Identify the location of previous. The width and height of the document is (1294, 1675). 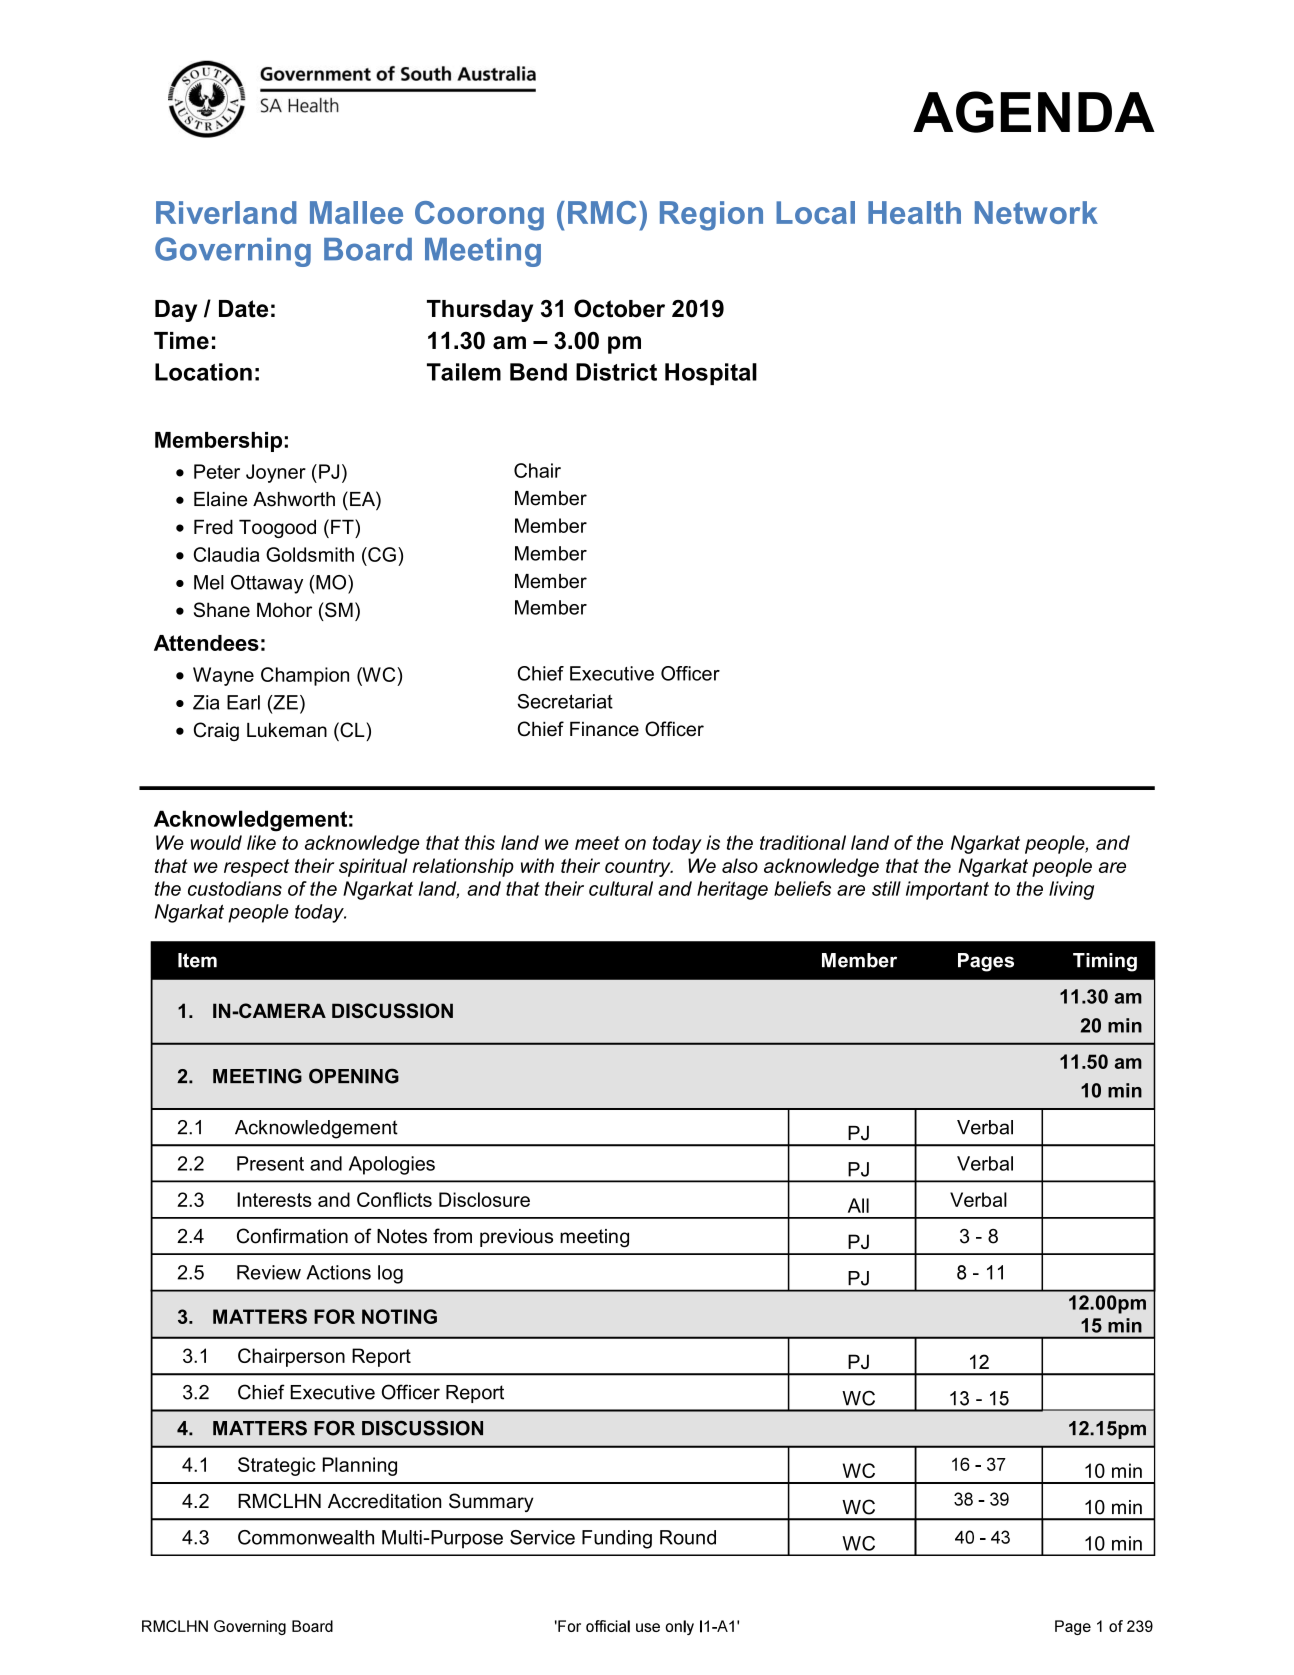
(516, 1238).
